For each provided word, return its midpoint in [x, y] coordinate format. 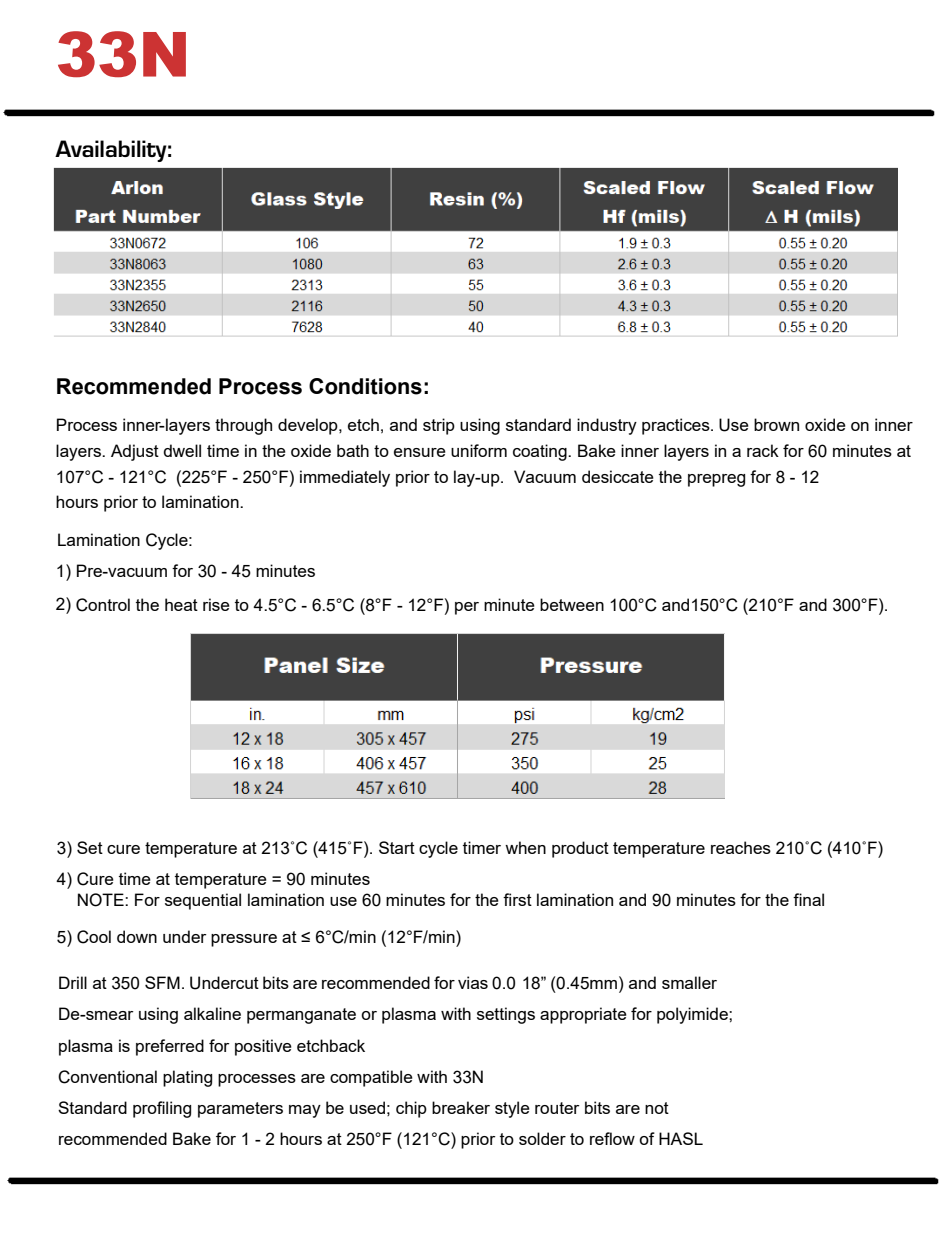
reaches [741, 847]
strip [439, 426]
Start [397, 847]
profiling [162, 1109]
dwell [182, 450]
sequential [203, 901]
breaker [461, 1107]
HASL [681, 1138]
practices [677, 426]
